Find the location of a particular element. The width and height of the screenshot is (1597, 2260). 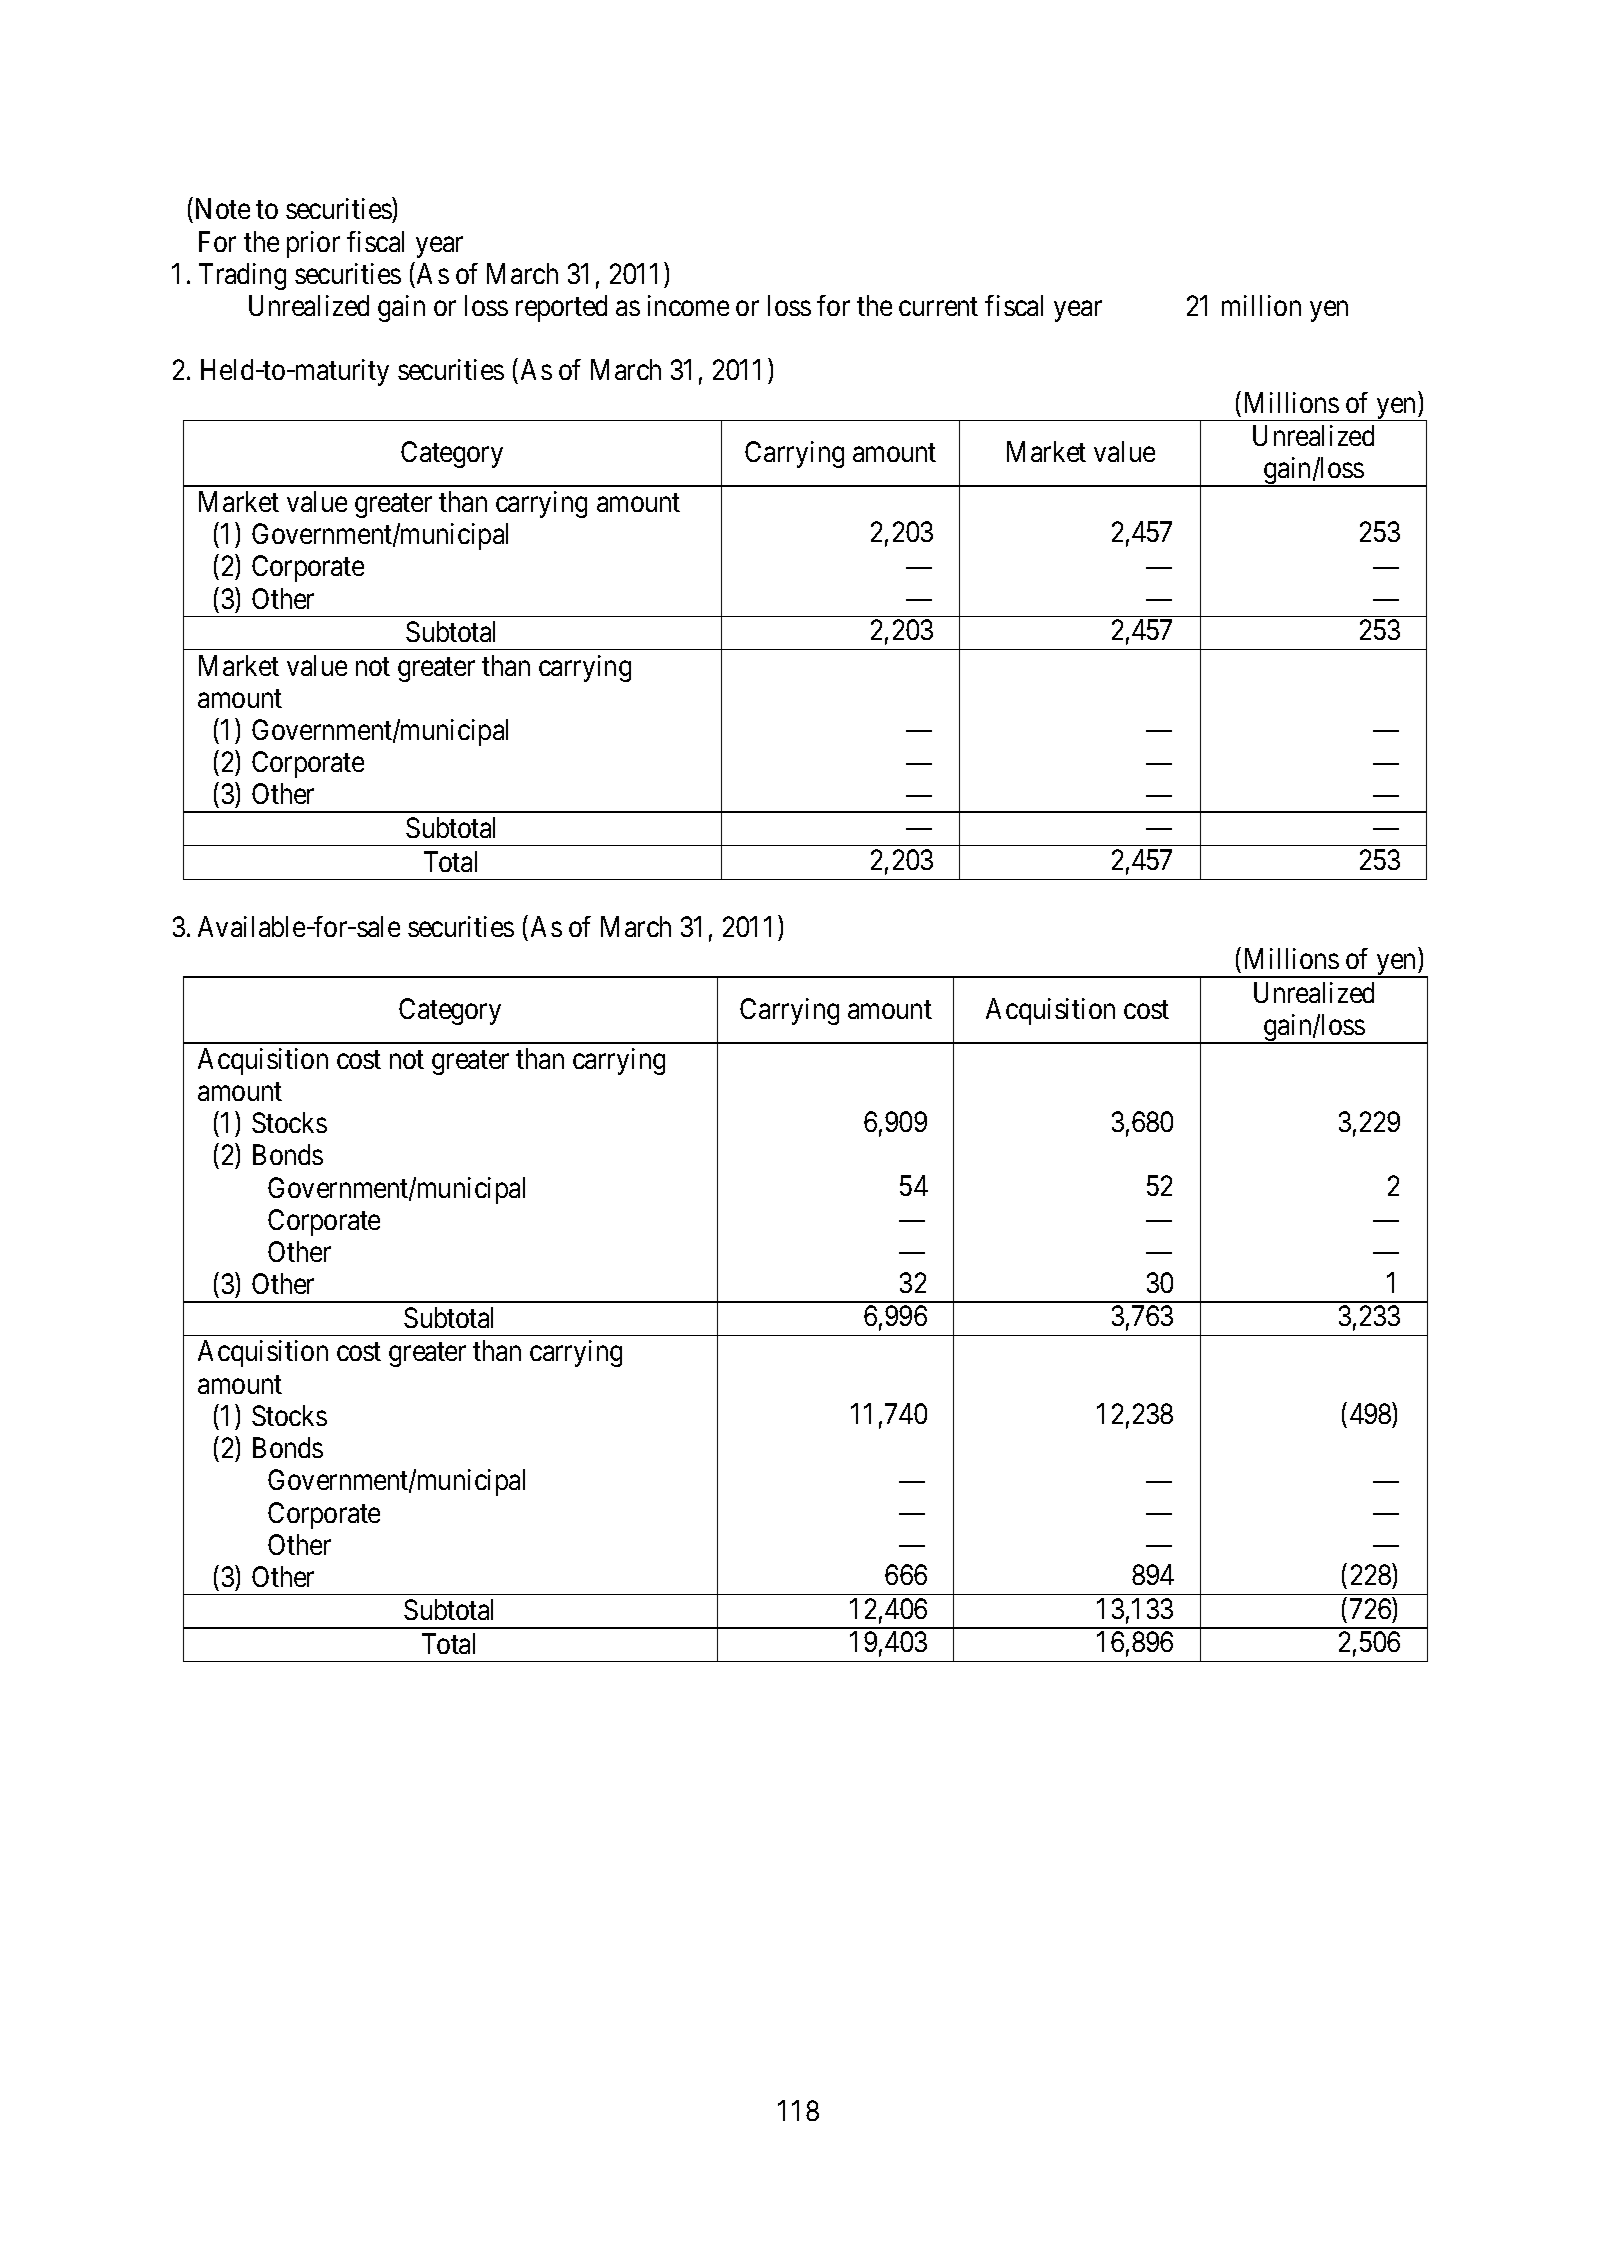

income is located at coordinates (688, 305).
